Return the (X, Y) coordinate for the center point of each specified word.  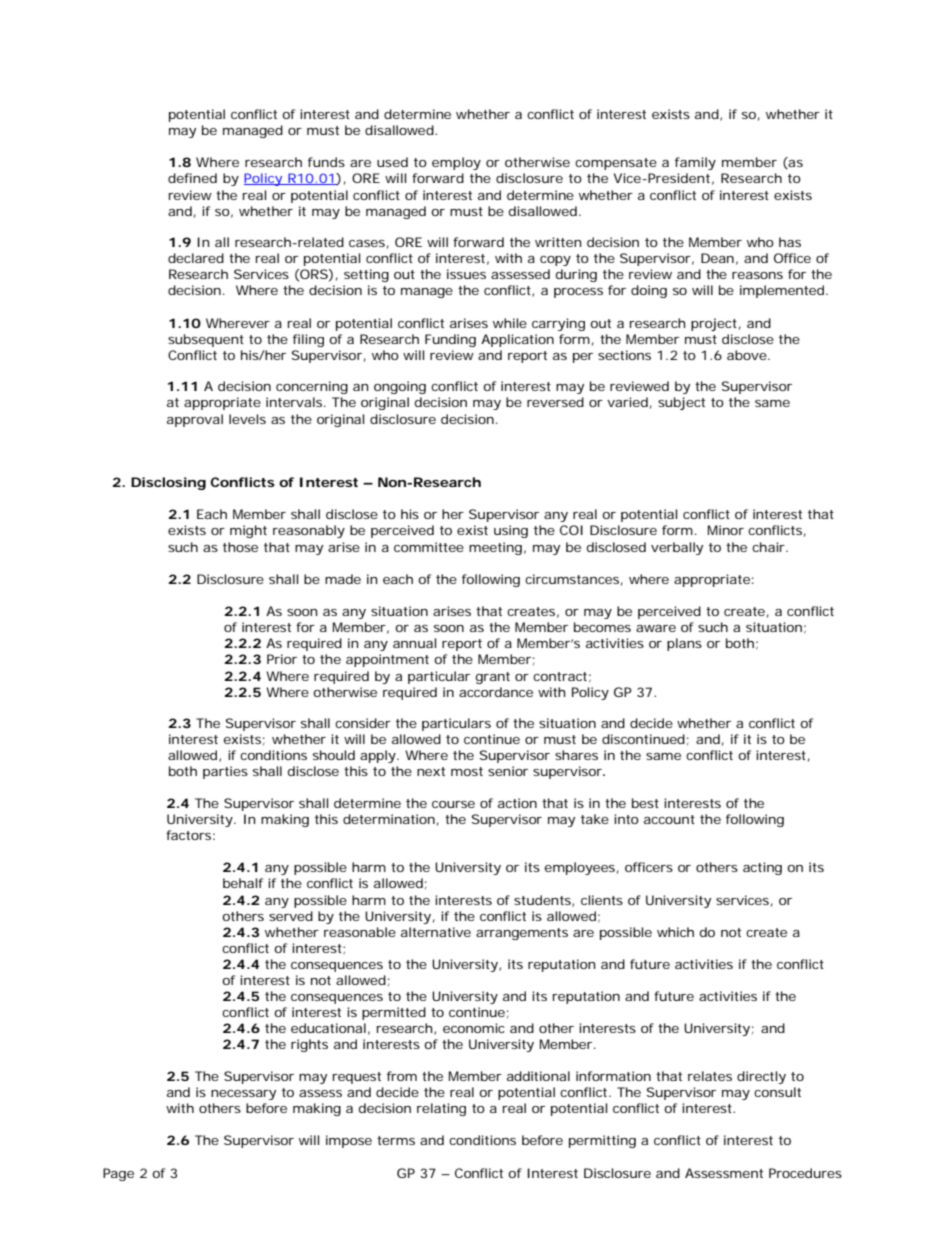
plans (684, 644)
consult (777, 1092)
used (392, 162)
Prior (282, 659)
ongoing (400, 387)
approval (195, 420)
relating (441, 1109)
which (675, 932)
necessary (243, 1095)
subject (681, 403)
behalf (243, 883)
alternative (436, 932)
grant (493, 678)
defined (192, 178)
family (695, 163)
